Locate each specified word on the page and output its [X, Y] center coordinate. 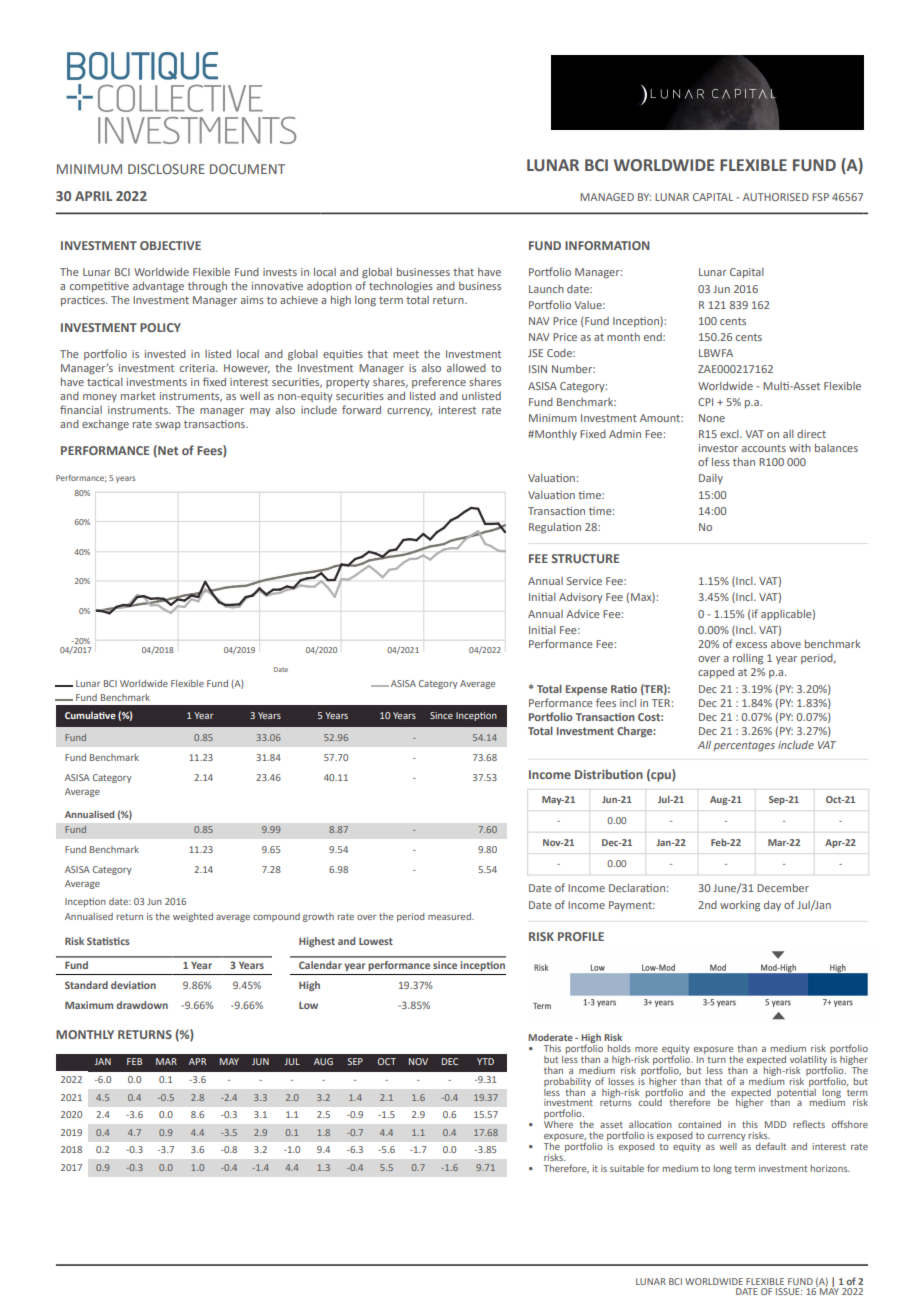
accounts [764, 448]
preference [439, 382]
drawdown [142, 1005]
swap [168, 426]
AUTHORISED [776, 197]
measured [450, 916]
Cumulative [90, 715]
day [772, 906]
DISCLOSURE [166, 169]
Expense [586, 690]
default [771, 1146]
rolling [748, 659]
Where [558, 1123]
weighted [193, 917]
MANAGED [607, 197]
